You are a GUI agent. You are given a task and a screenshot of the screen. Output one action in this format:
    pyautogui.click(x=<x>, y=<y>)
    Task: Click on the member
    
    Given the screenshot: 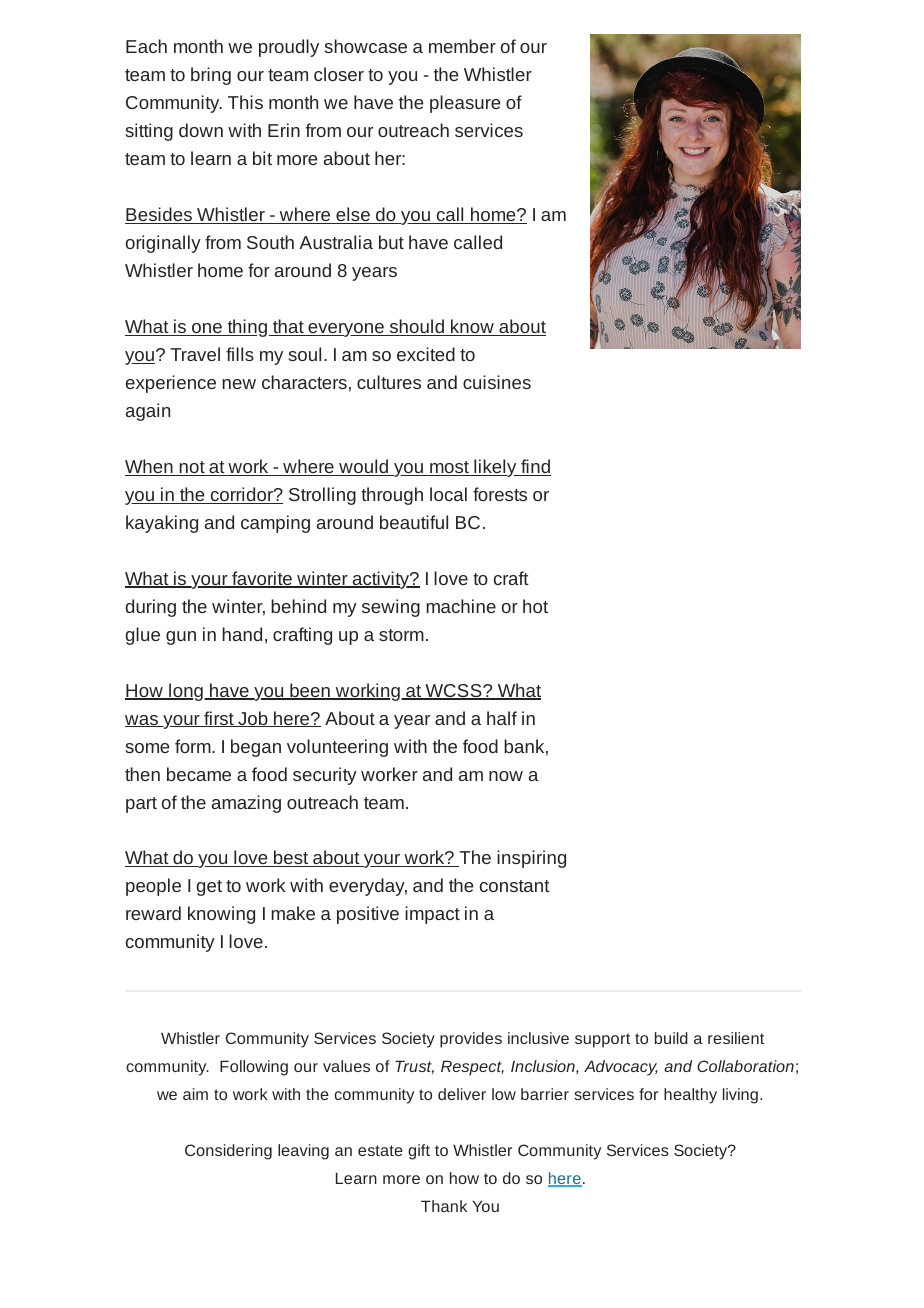 What is the action you would take?
    pyautogui.click(x=462, y=46)
